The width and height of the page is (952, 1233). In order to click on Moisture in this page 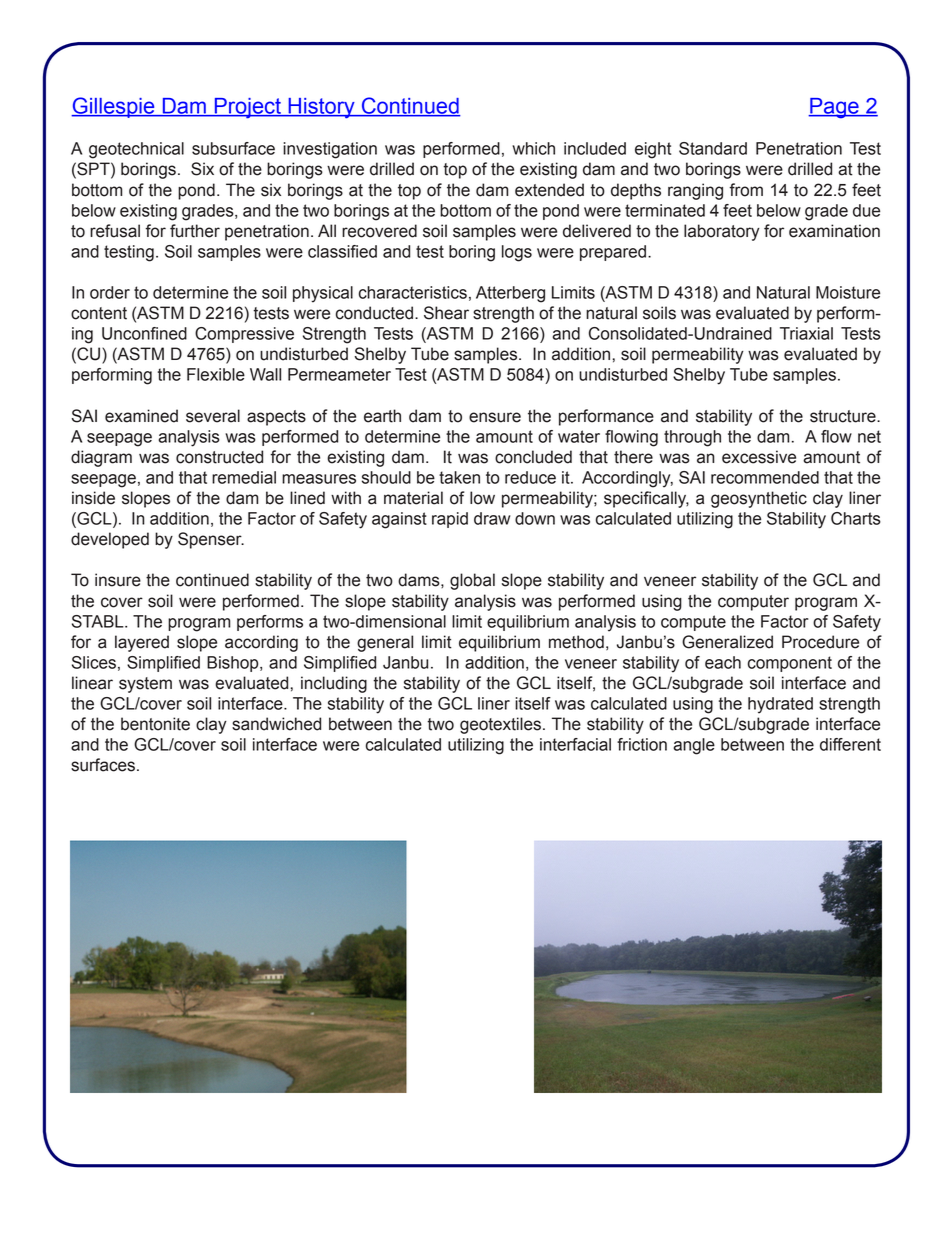, I will do `click(848, 292)`.
